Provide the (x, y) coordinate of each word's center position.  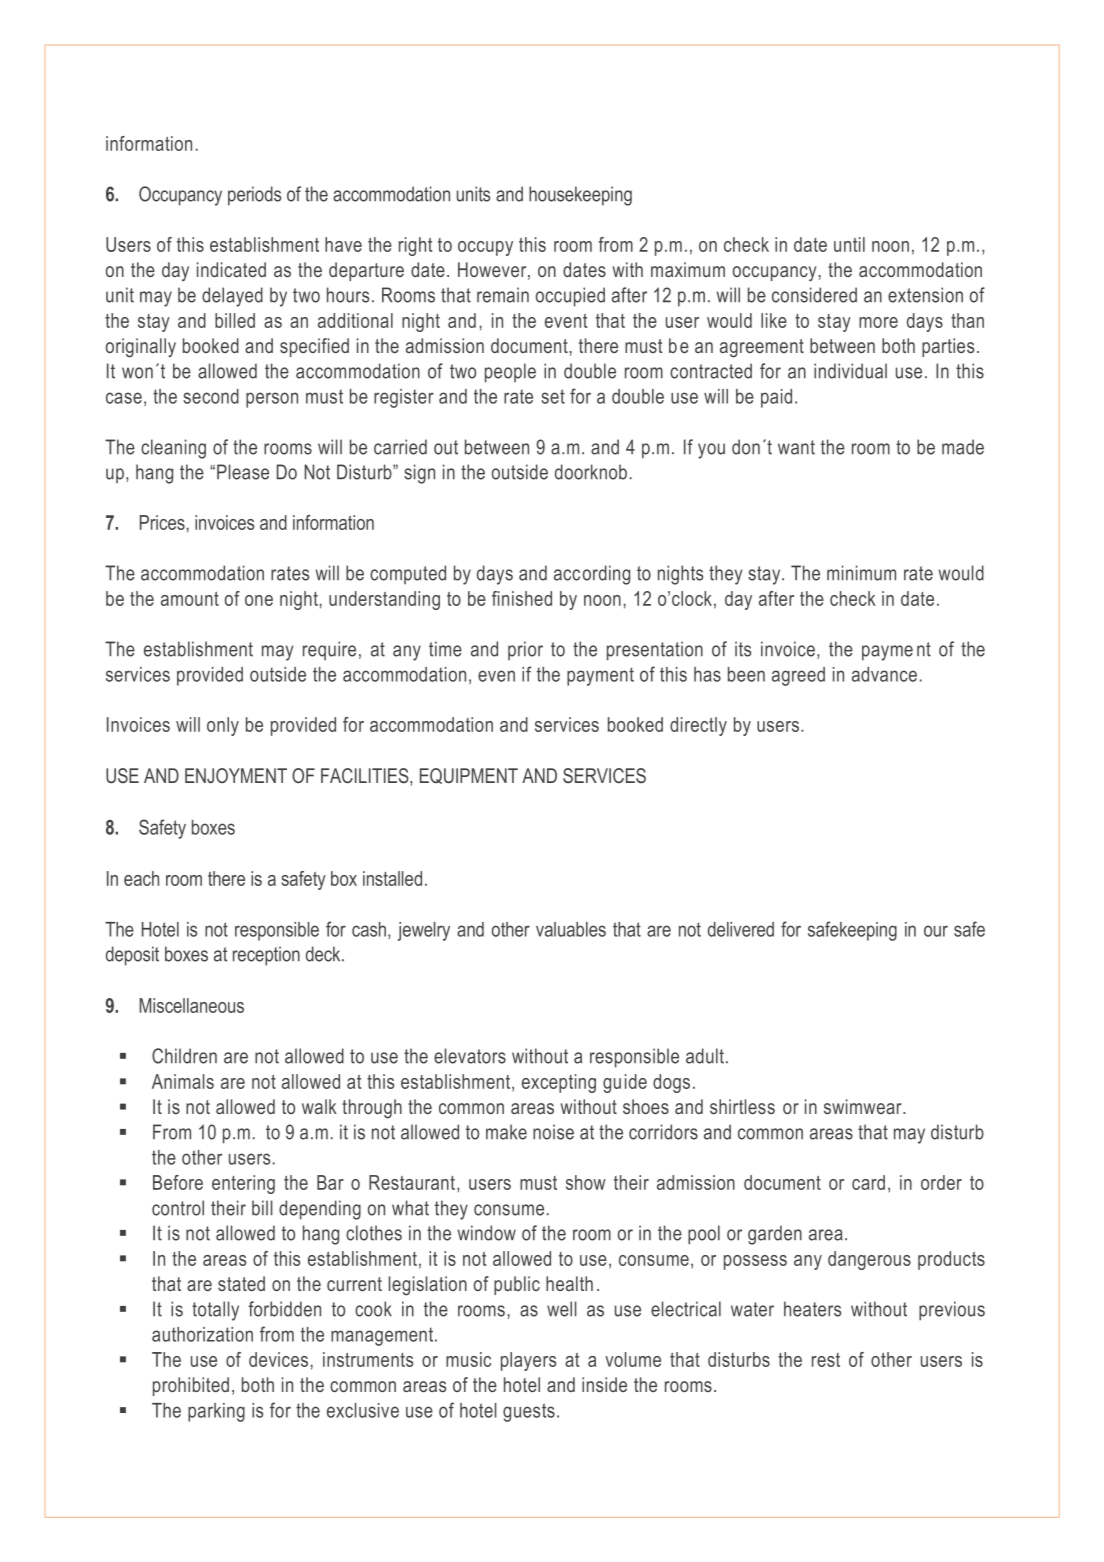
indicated (231, 269)
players (528, 1361)
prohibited (191, 1386)
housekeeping (580, 196)
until (849, 244)
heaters (812, 1309)
